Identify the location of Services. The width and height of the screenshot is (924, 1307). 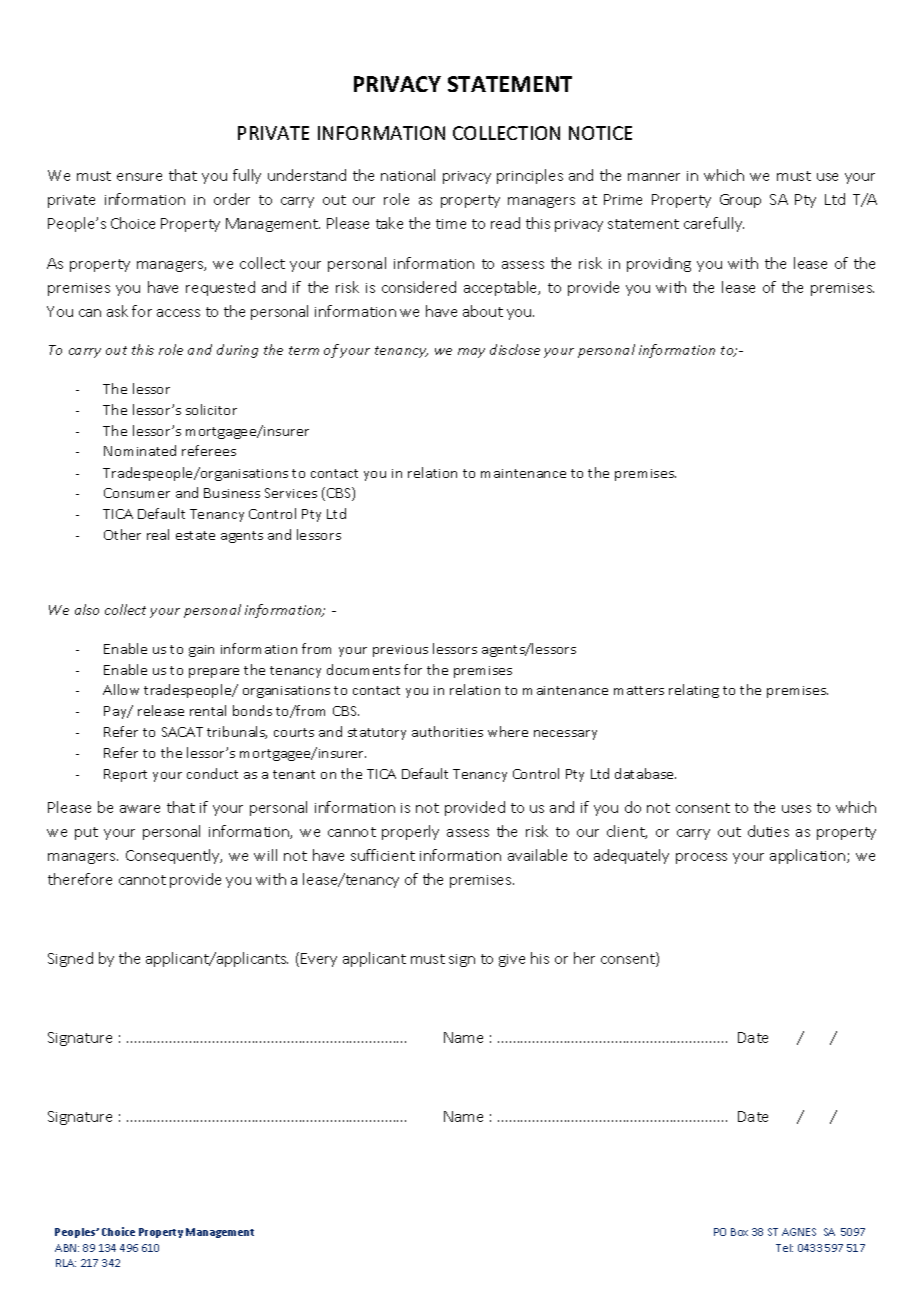
(291, 493).
